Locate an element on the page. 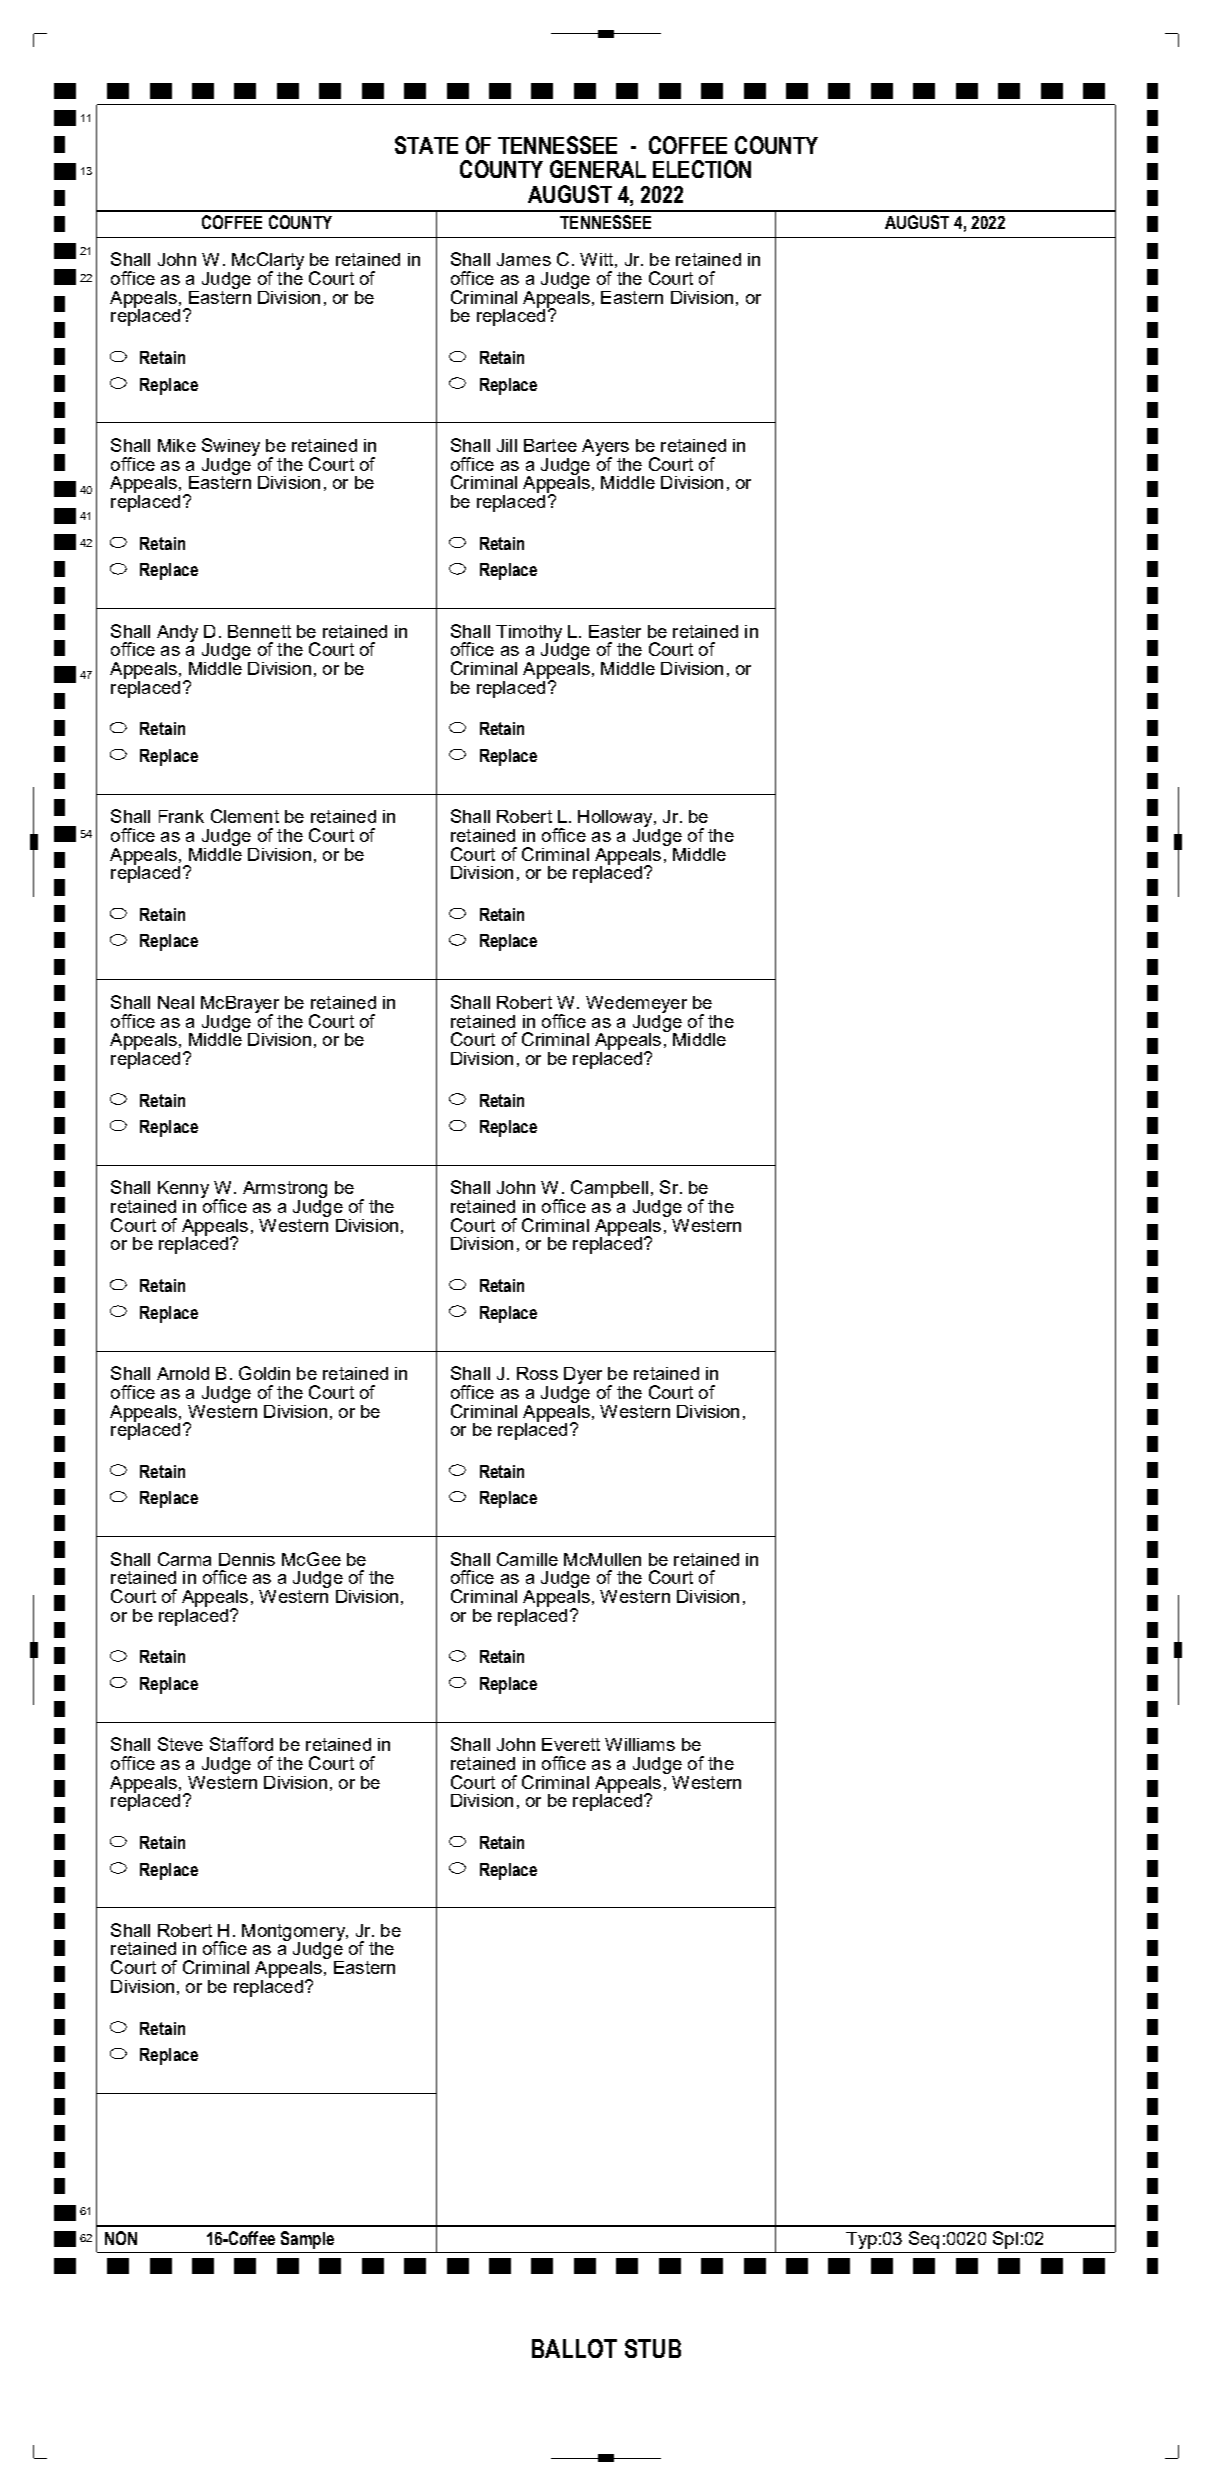  Williams is located at coordinates (640, 1744).
